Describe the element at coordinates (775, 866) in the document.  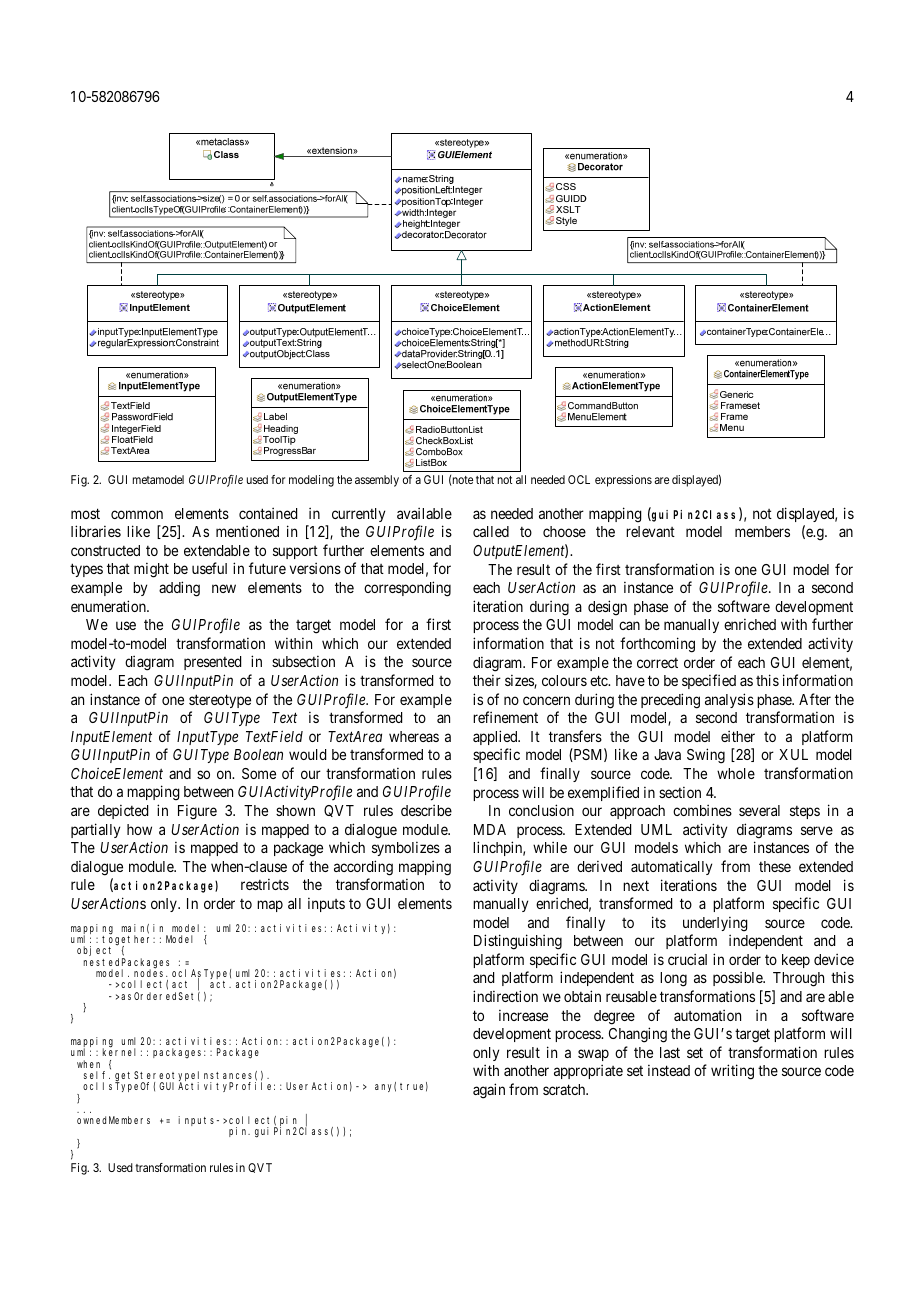
I see `these` at that location.
